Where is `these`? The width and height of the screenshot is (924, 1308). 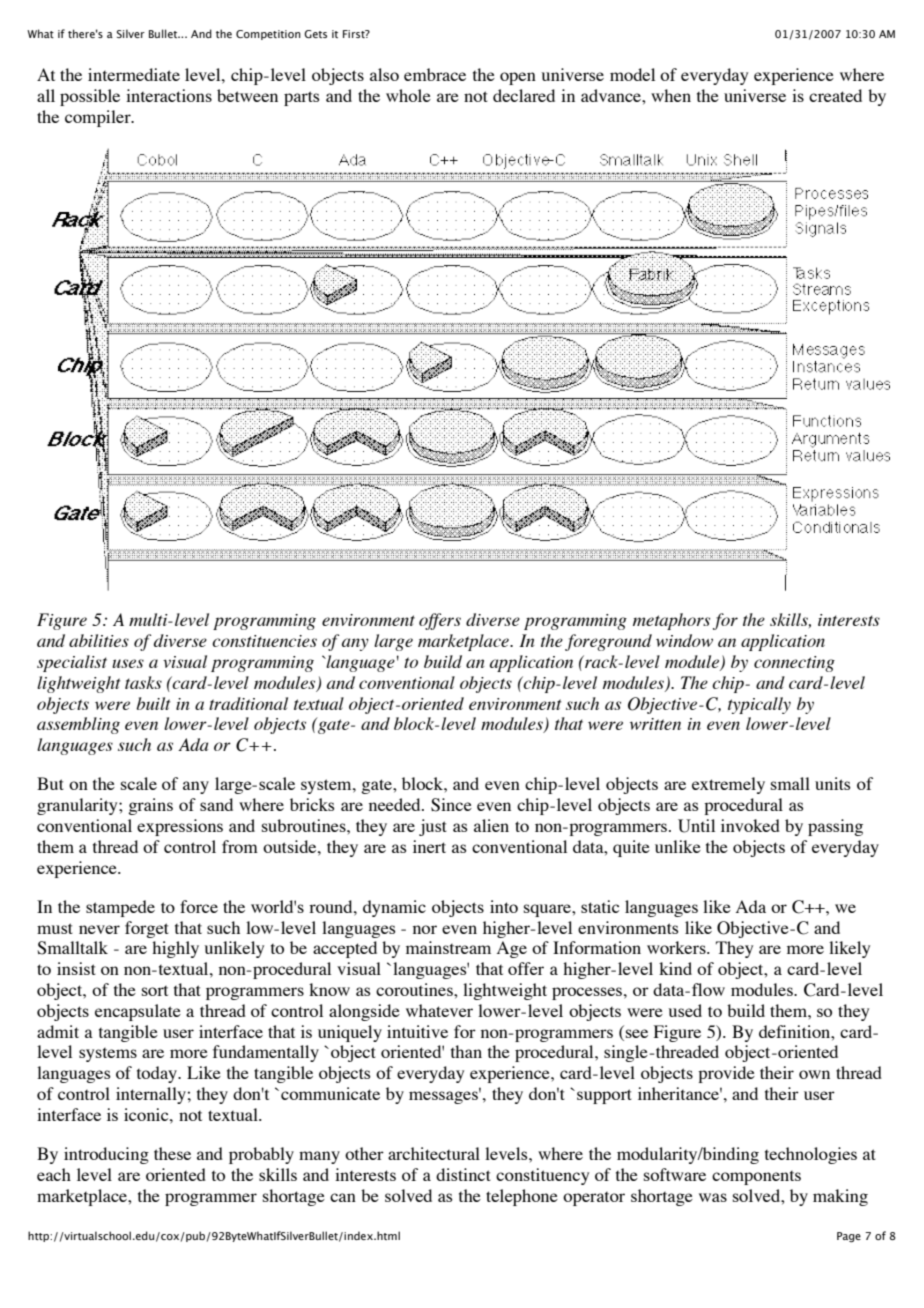 these is located at coordinates (172, 1153).
